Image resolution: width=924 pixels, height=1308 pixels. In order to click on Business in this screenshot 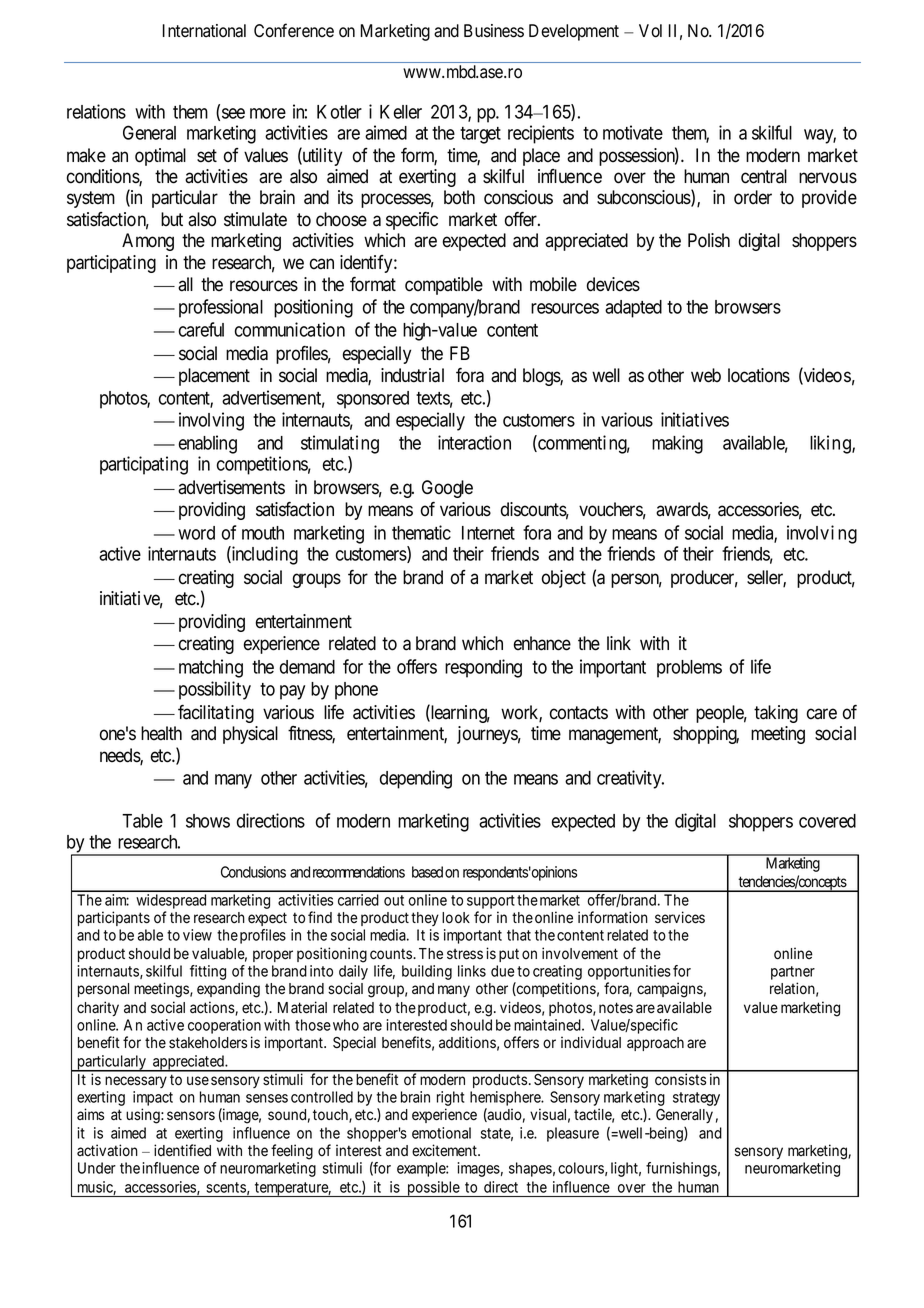, I will do `click(494, 31)`.
